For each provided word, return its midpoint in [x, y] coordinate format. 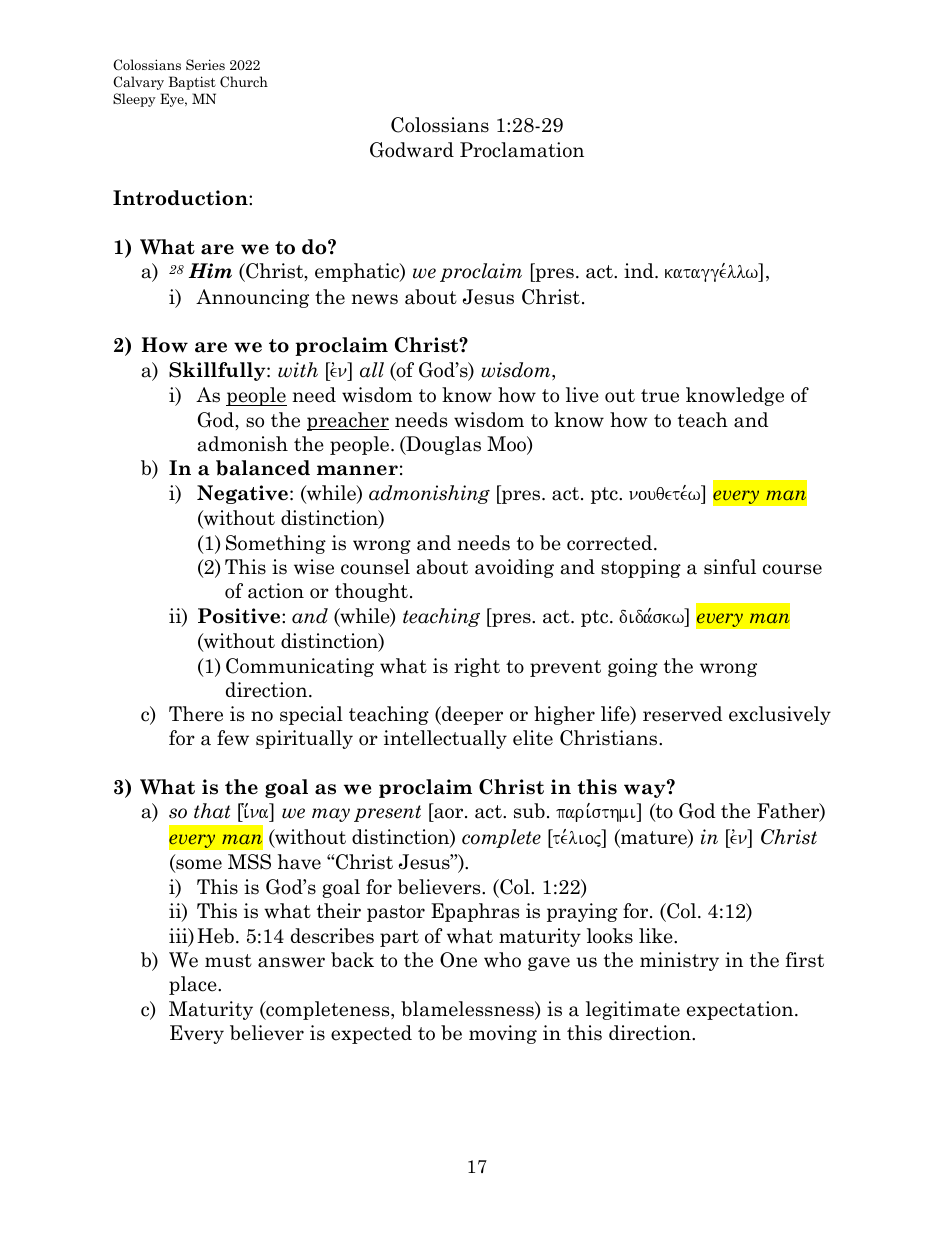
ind [640, 270]
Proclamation [522, 150]
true [660, 396]
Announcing [252, 298]
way [646, 790]
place [194, 985]
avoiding [514, 568]
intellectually [445, 739]
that [212, 811]
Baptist [192, 83]
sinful [730, 567]
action [276, 591]
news [375, 299]
